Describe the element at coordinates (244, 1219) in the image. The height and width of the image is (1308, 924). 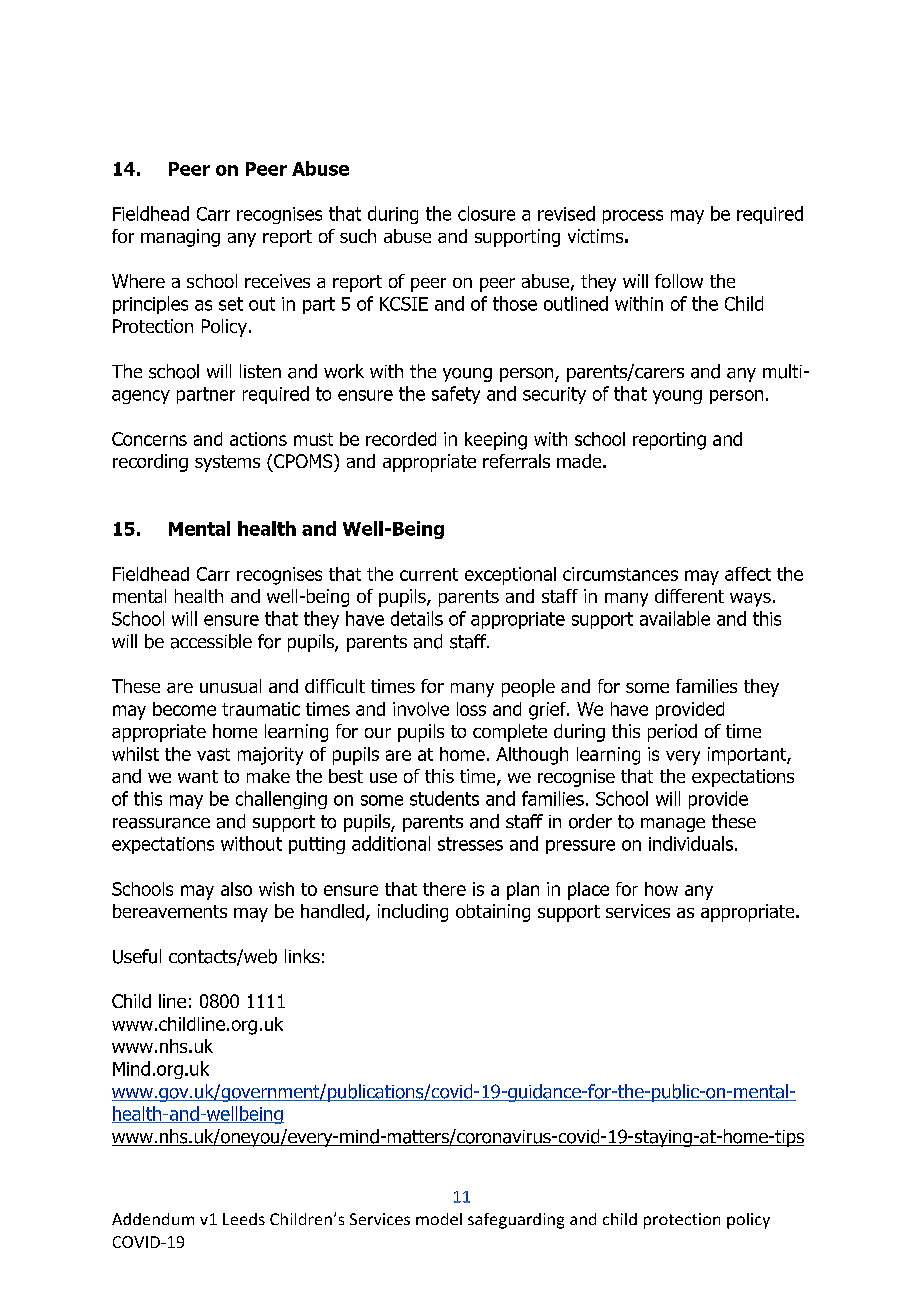
I see `Leeds` at that location.
